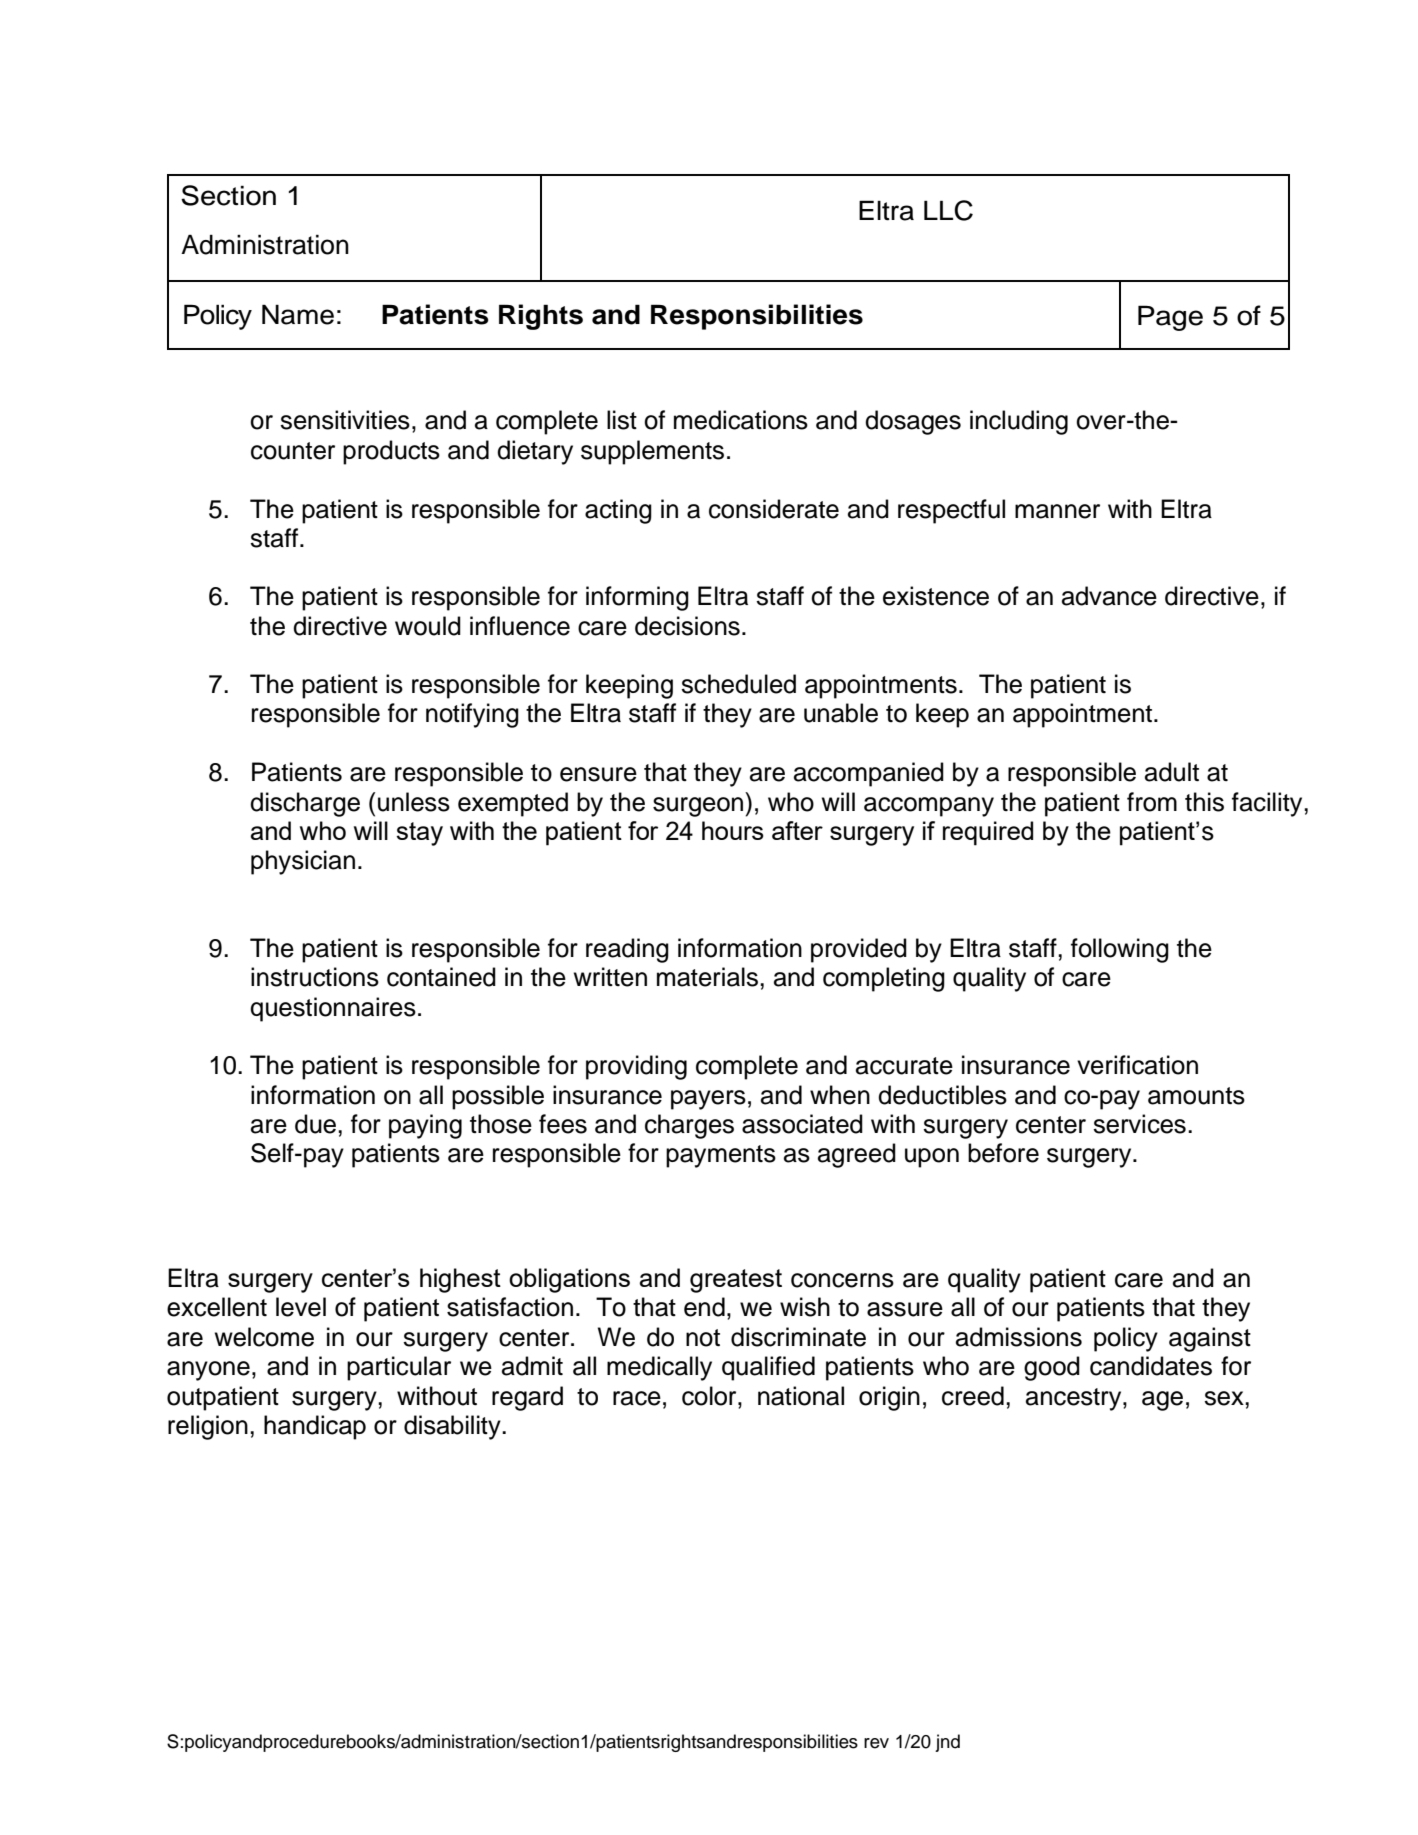 This screenshot has width=1418, height=1835. What do you see at coordinates (301, 1307) in the screenshot?
I see `level` at bounding box center [301, 1307].
